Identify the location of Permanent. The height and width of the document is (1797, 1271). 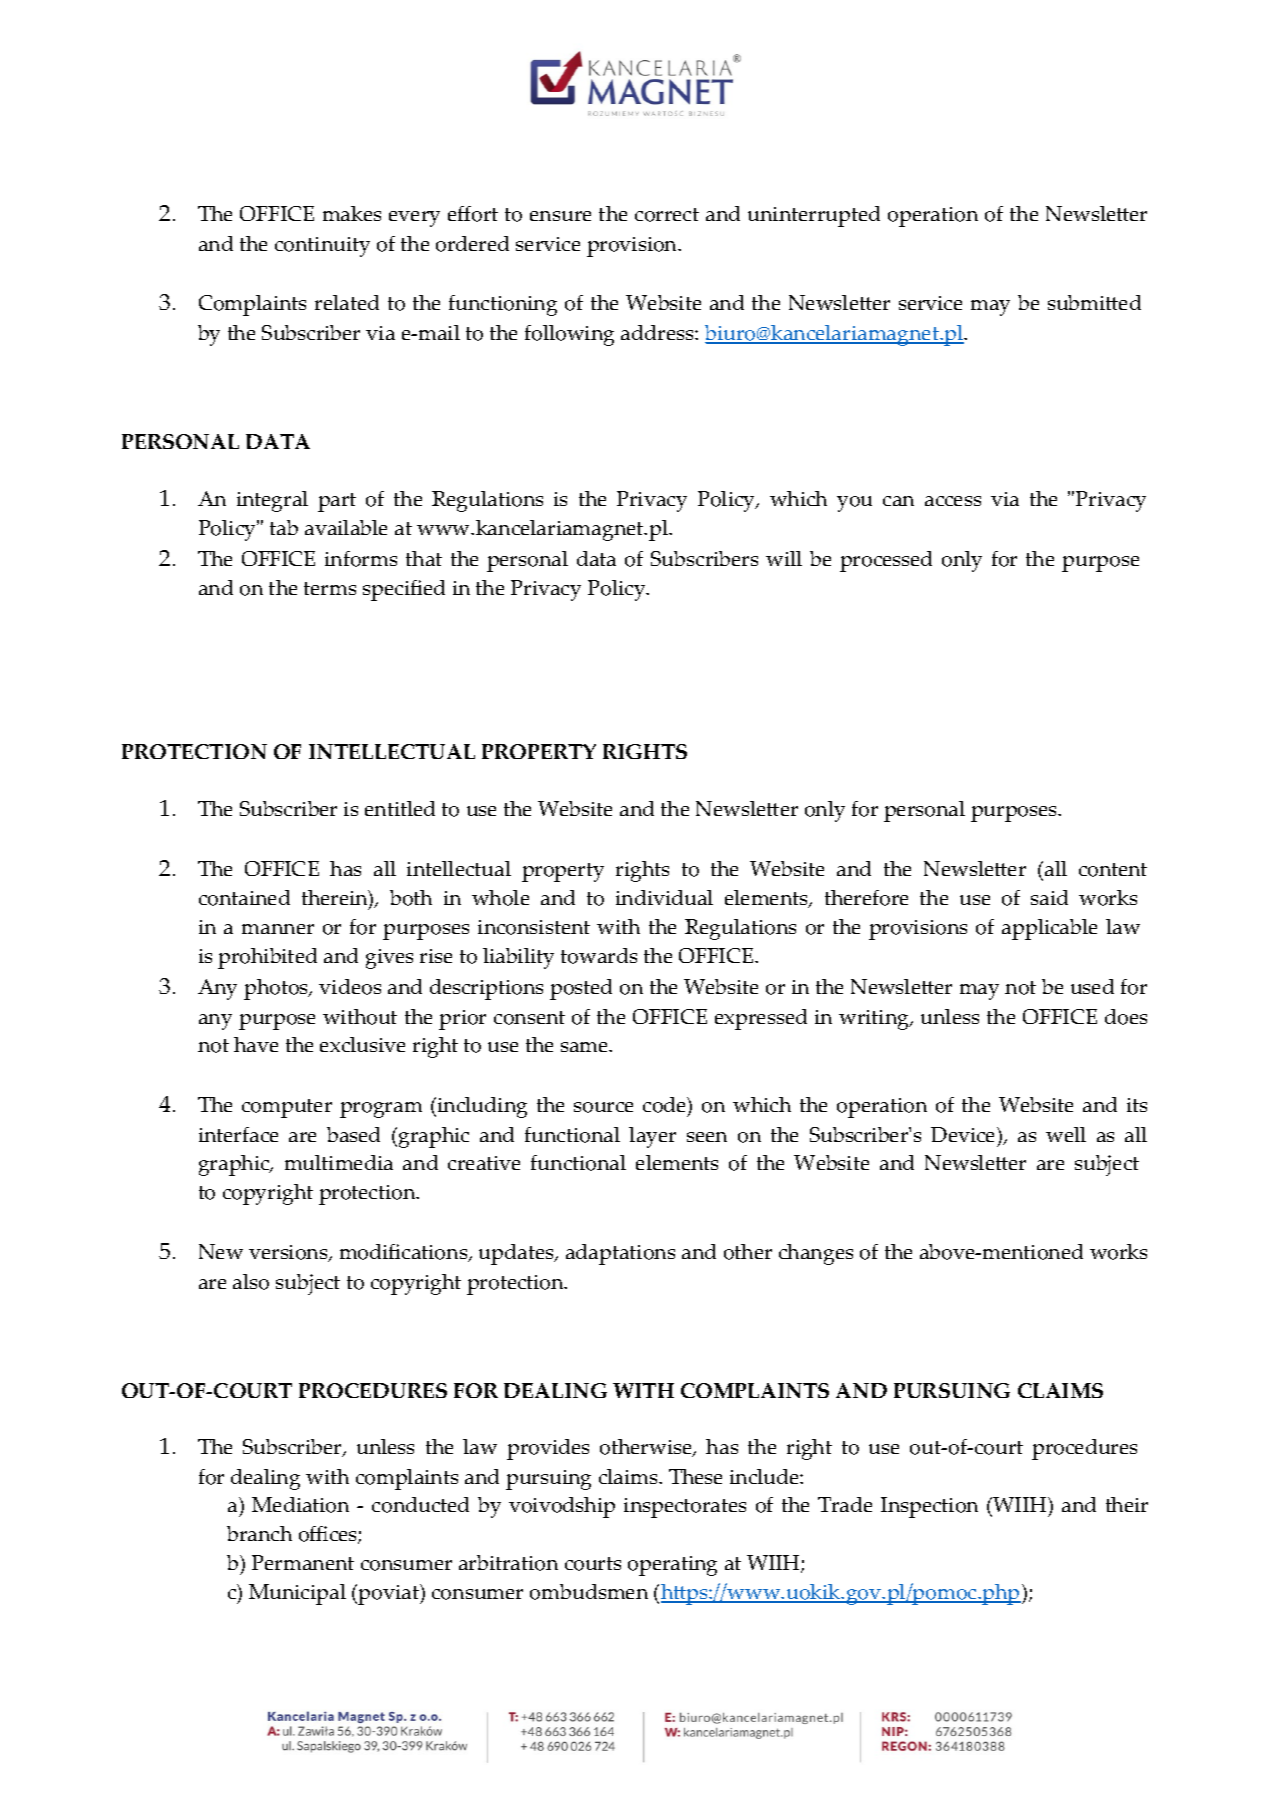
(303, 1562).
